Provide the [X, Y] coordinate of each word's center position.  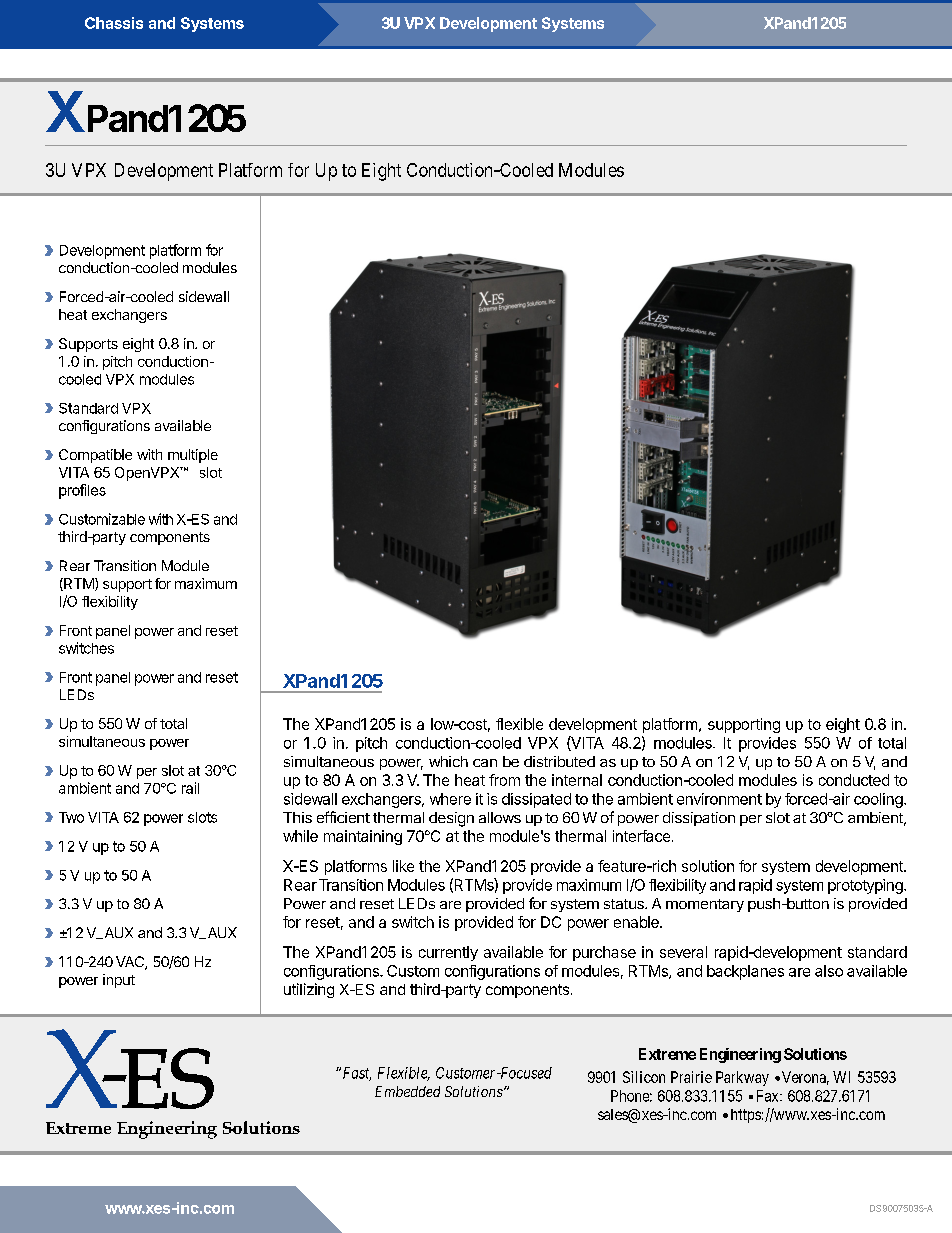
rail [190, 788]
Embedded [407, 1091]
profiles [82, 491]
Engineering [740, 1055]
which [448, 761]
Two [71, 817]
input [119, 981]
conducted [854, 780]
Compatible [95, 456]
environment [719, 799]
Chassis [114, 23]
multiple [193, 456]
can [485, 763]
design [451, 819]
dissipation [699, 819]
